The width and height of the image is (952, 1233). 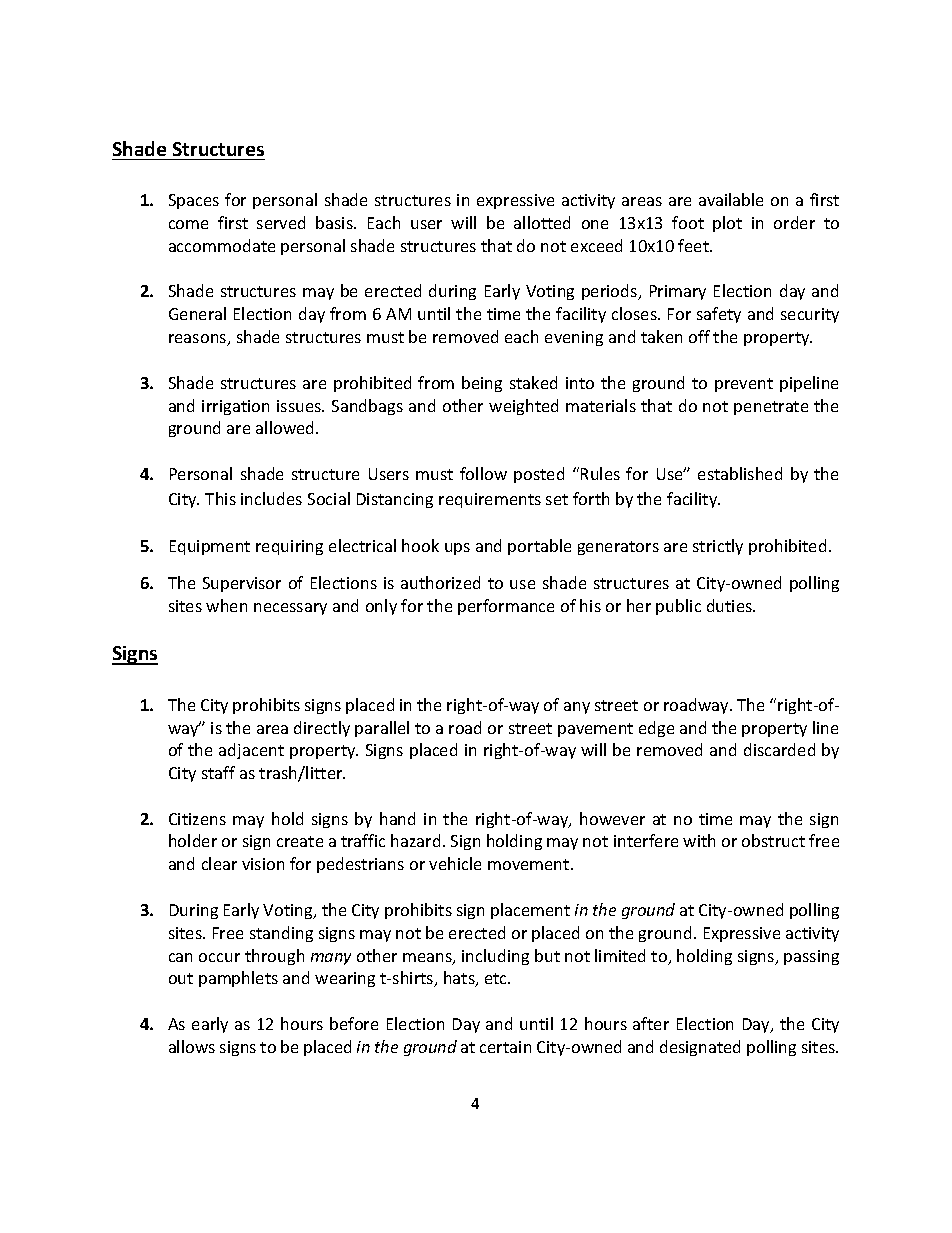 What do you see at coordinates (226, 605) in the image?
I see `when` at bounding box center [226, 605].
